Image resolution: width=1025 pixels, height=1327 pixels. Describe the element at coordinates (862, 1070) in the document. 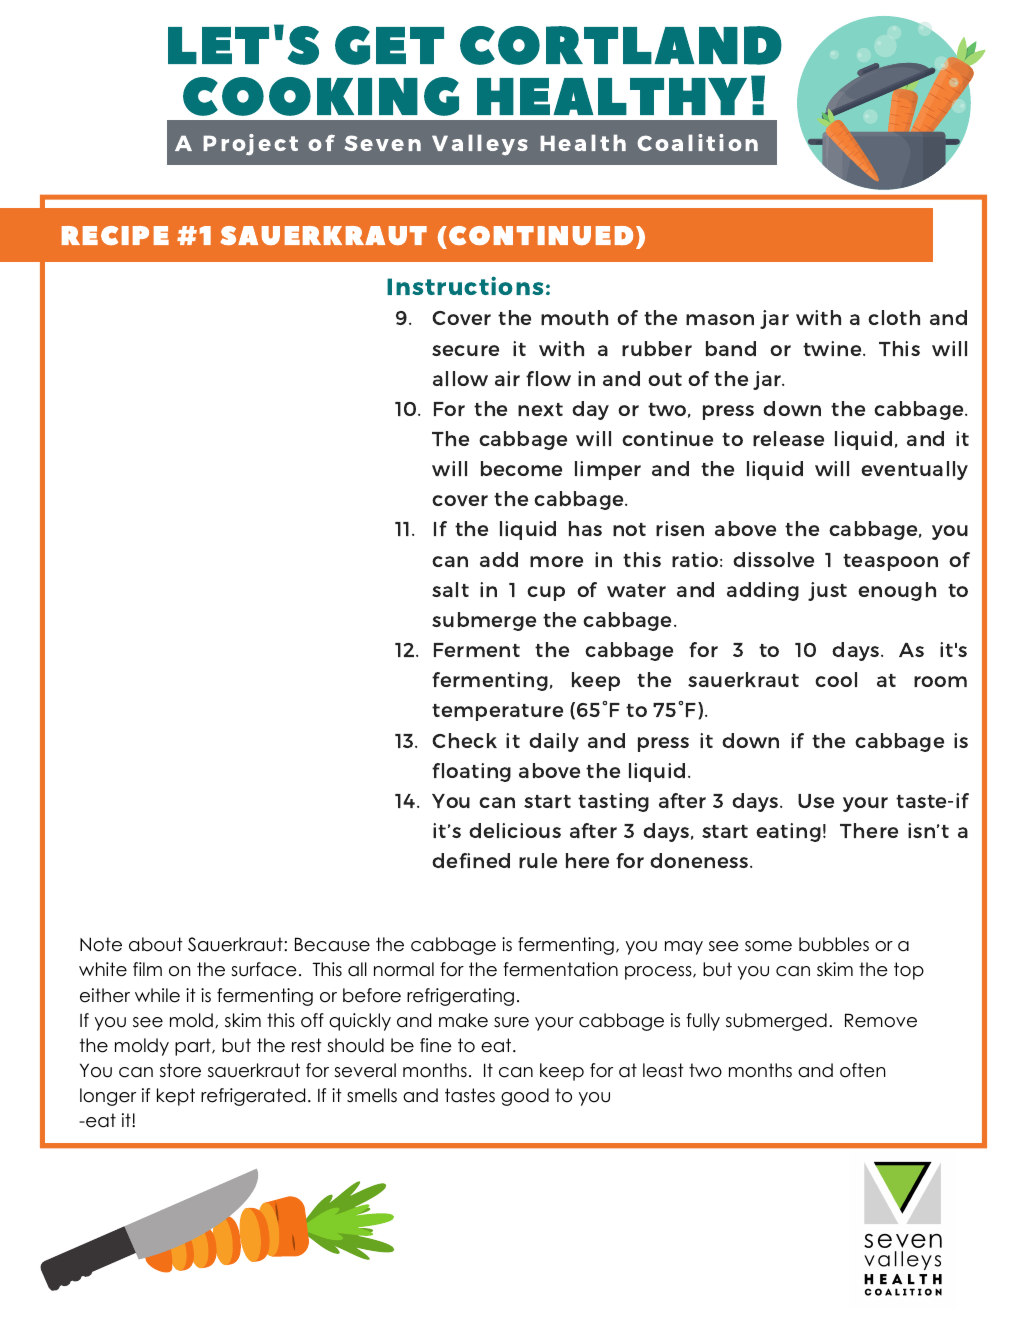

I see `often` at that location.
